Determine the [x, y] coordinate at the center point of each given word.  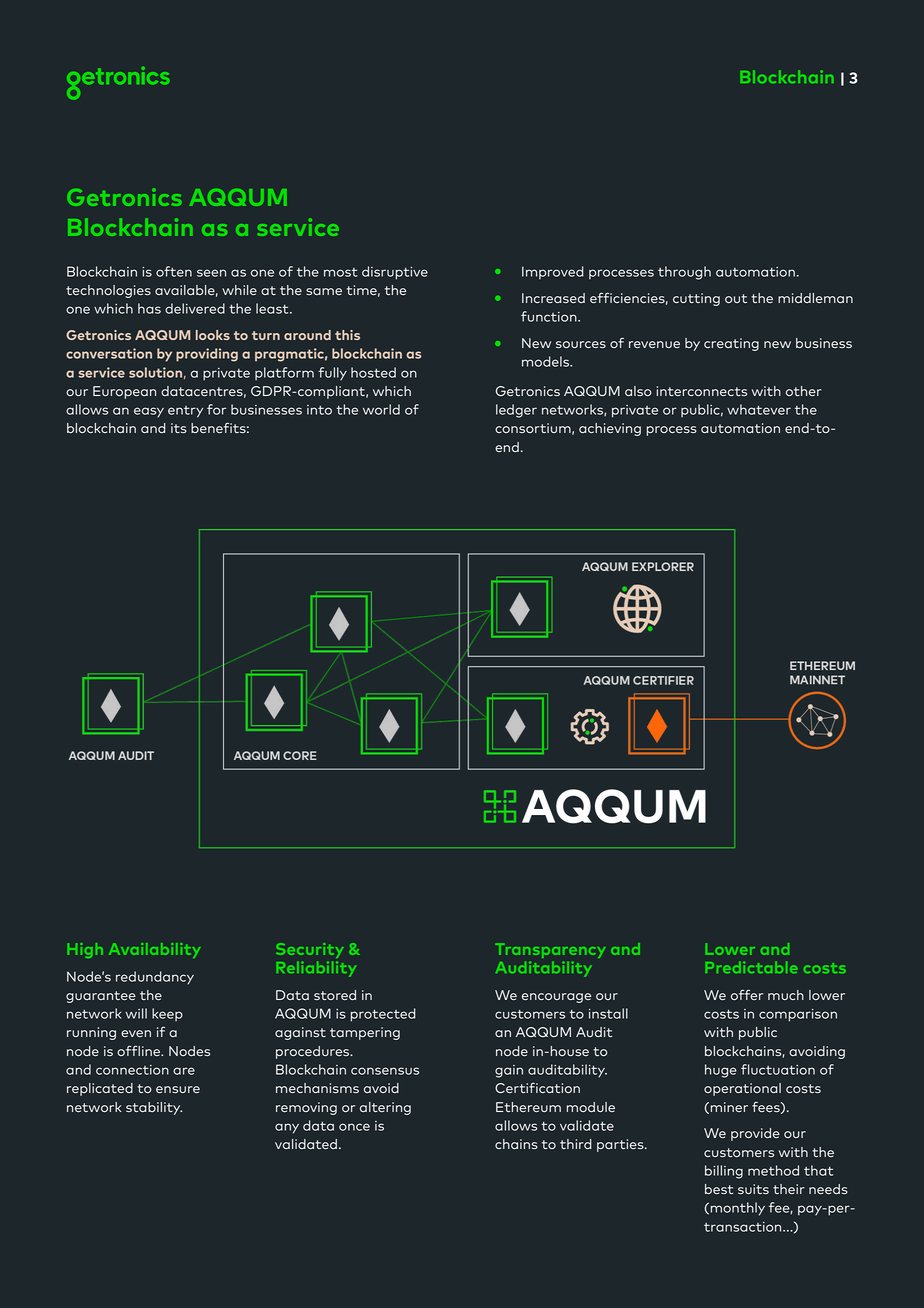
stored [335, 995]
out [736, 298]
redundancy [155, 978]
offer [747, 994]
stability [154, 1108]
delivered [195, 308]
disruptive [395, 273]
